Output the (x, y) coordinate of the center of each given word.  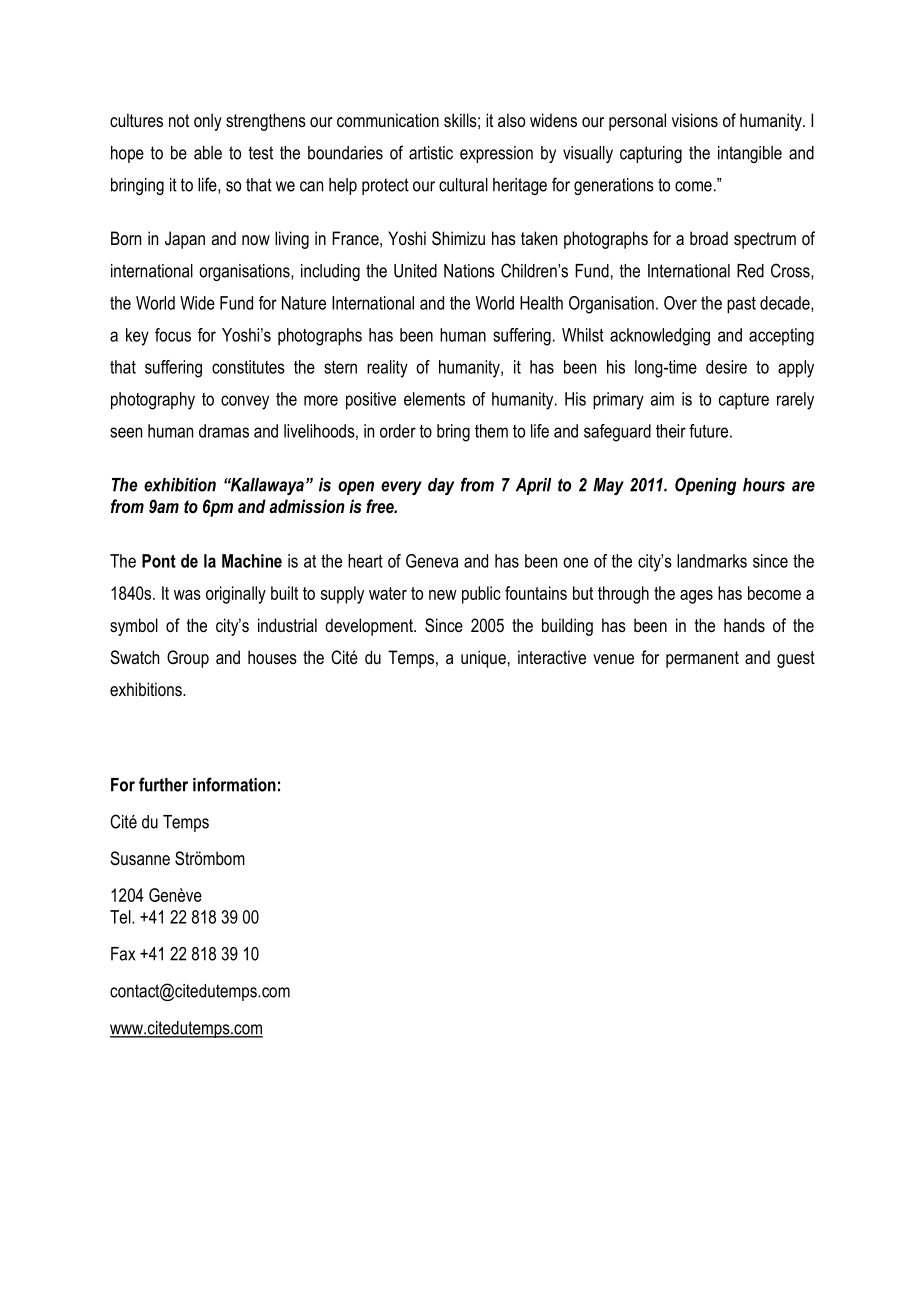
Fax (123, 954)
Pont (159, 561)
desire (726, 367)
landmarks (712, 561)
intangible (750, 154)
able (208, 153)
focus (173, 335)
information (234, 784)
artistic (431, 153)
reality (387, 369)
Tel (121, 917)
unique (483, 659)
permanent (702, 659)
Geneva (432, 561)
